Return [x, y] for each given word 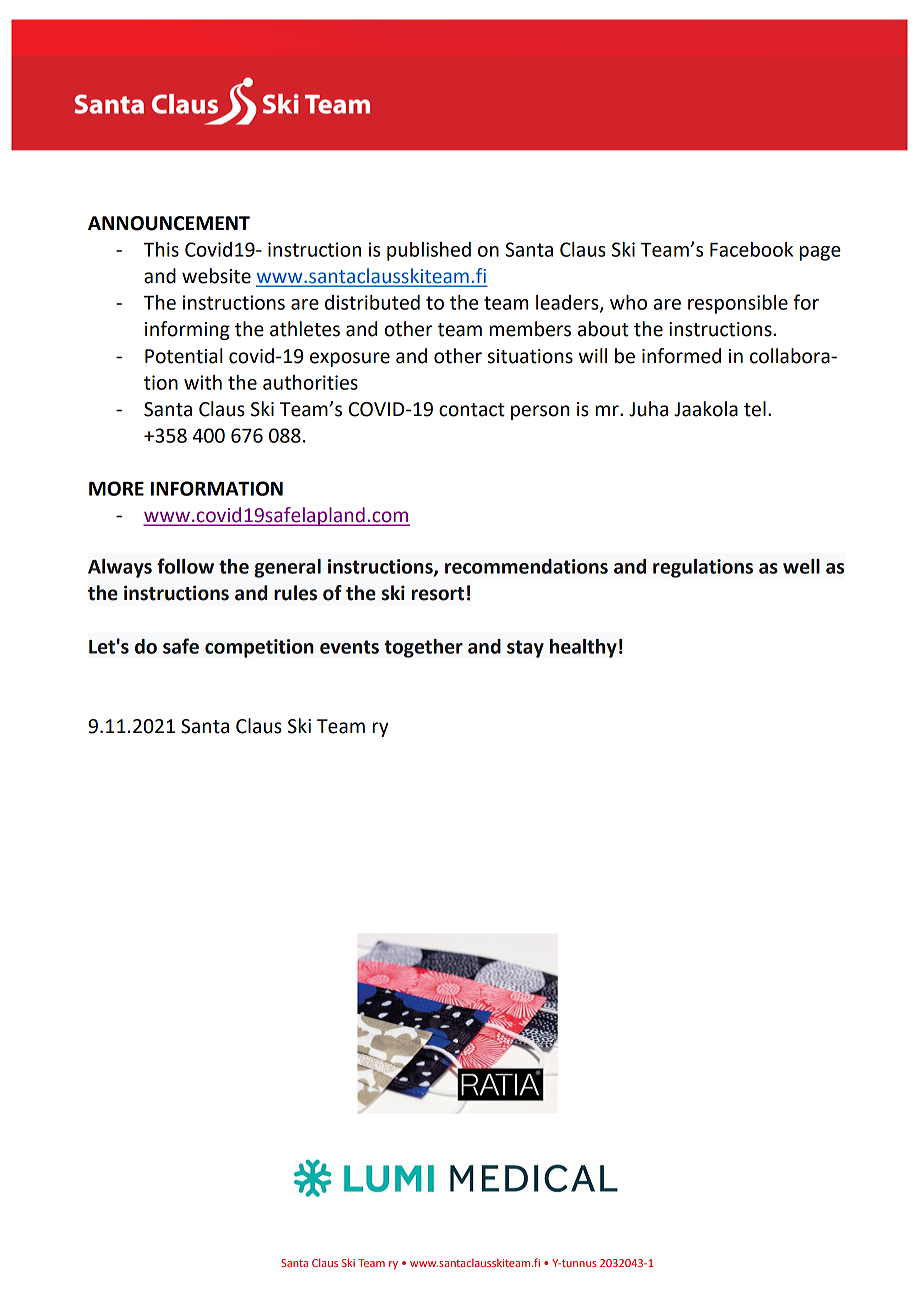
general [287, 568]
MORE [116, 488]
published [429, 251]
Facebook [751, 249]
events [349, 647]
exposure [350, 359]
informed [681, 356]
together [423, 648]
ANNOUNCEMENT [169, 223]
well [801, 566]
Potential [184, 356]
